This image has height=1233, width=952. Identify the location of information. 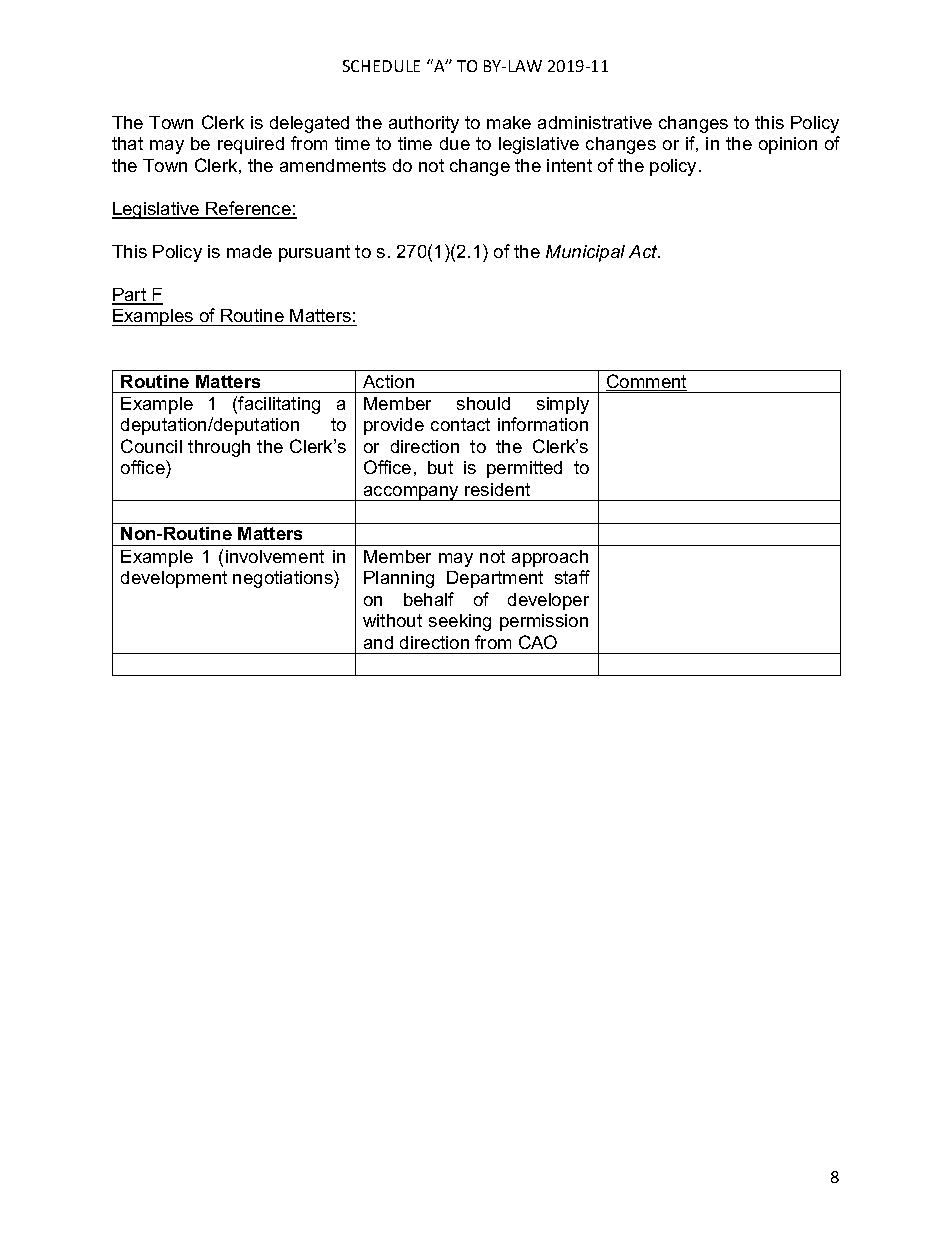
(543, 424).
